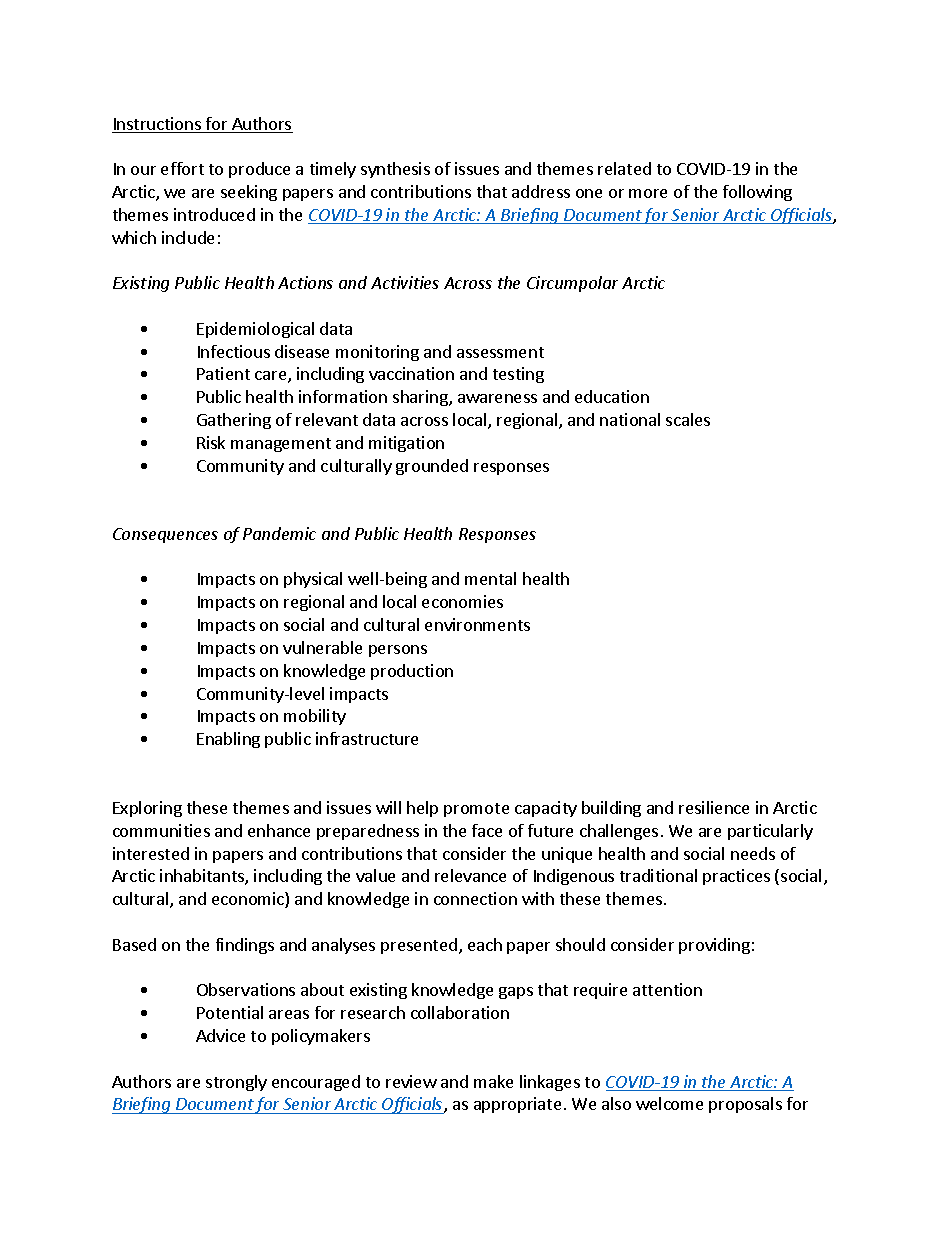 The height and width of the image is (1233, 952). What do you see at coordinates (182, 168) in the image?
I see `effort` at bounding box center [182, 168].
